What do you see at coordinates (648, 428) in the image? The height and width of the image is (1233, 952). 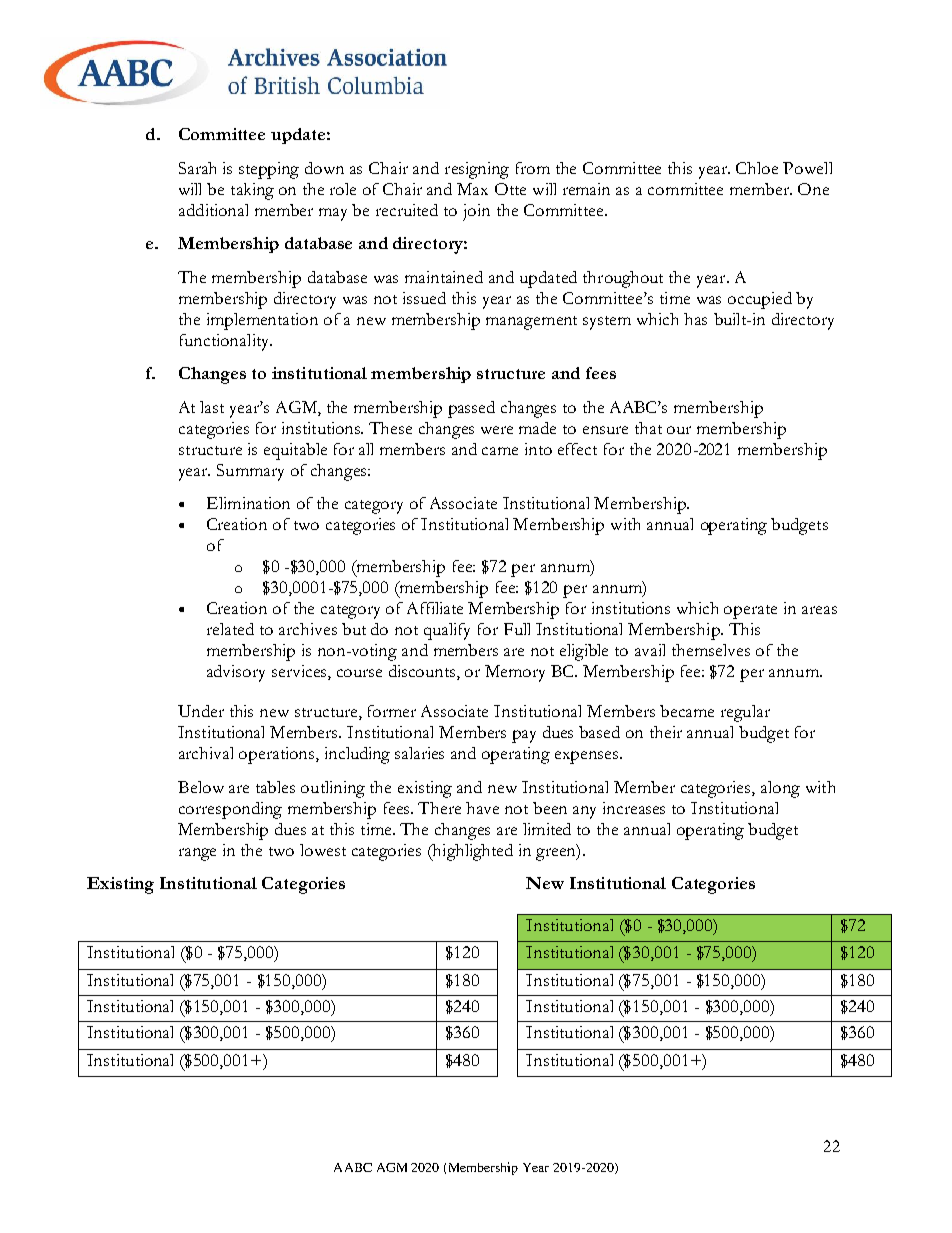 I see `that` at bounding box center [648, 428].
